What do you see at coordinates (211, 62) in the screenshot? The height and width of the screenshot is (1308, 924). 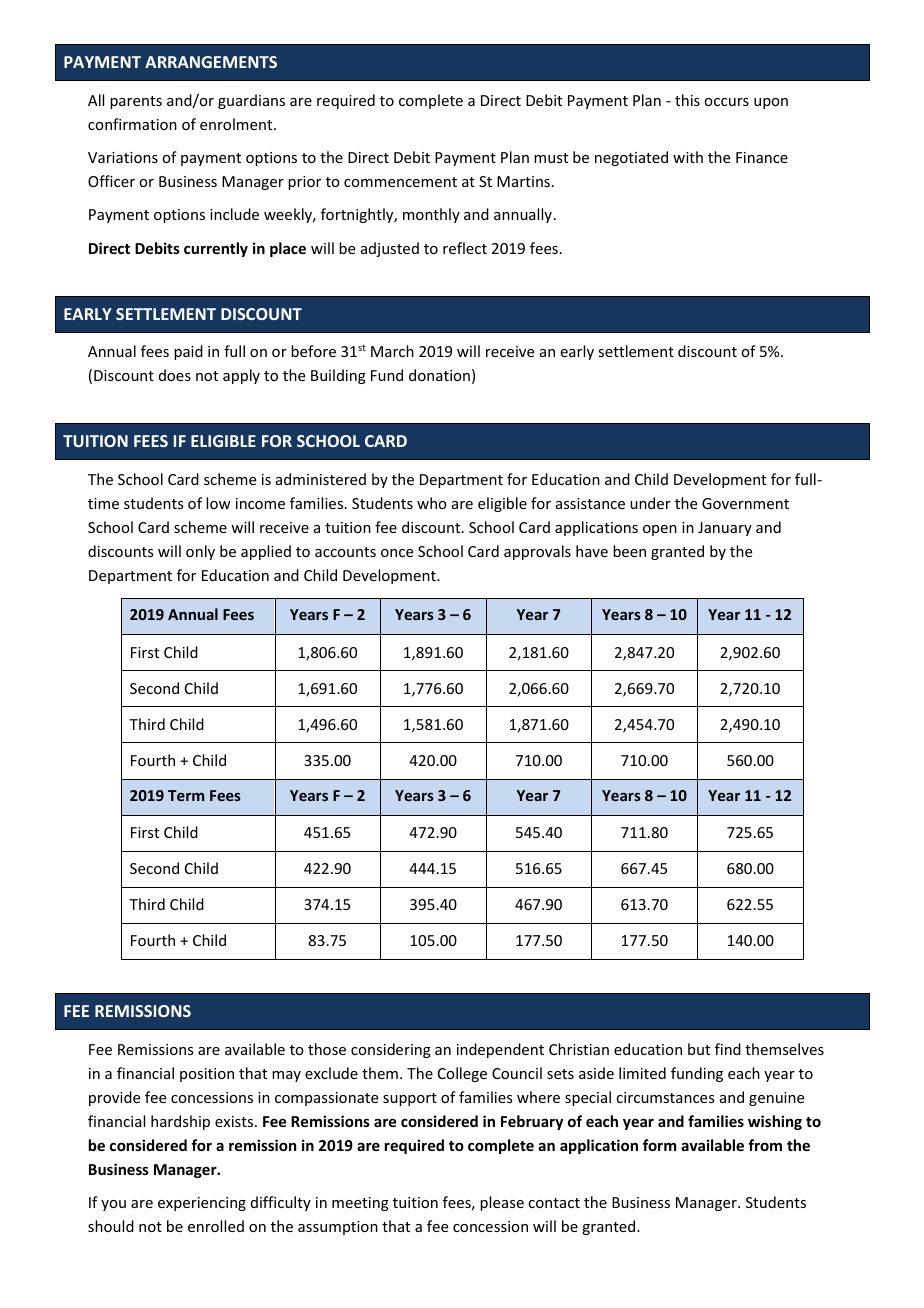 I see `ARRANGEMENTS` at bounding box center [211, 62].
